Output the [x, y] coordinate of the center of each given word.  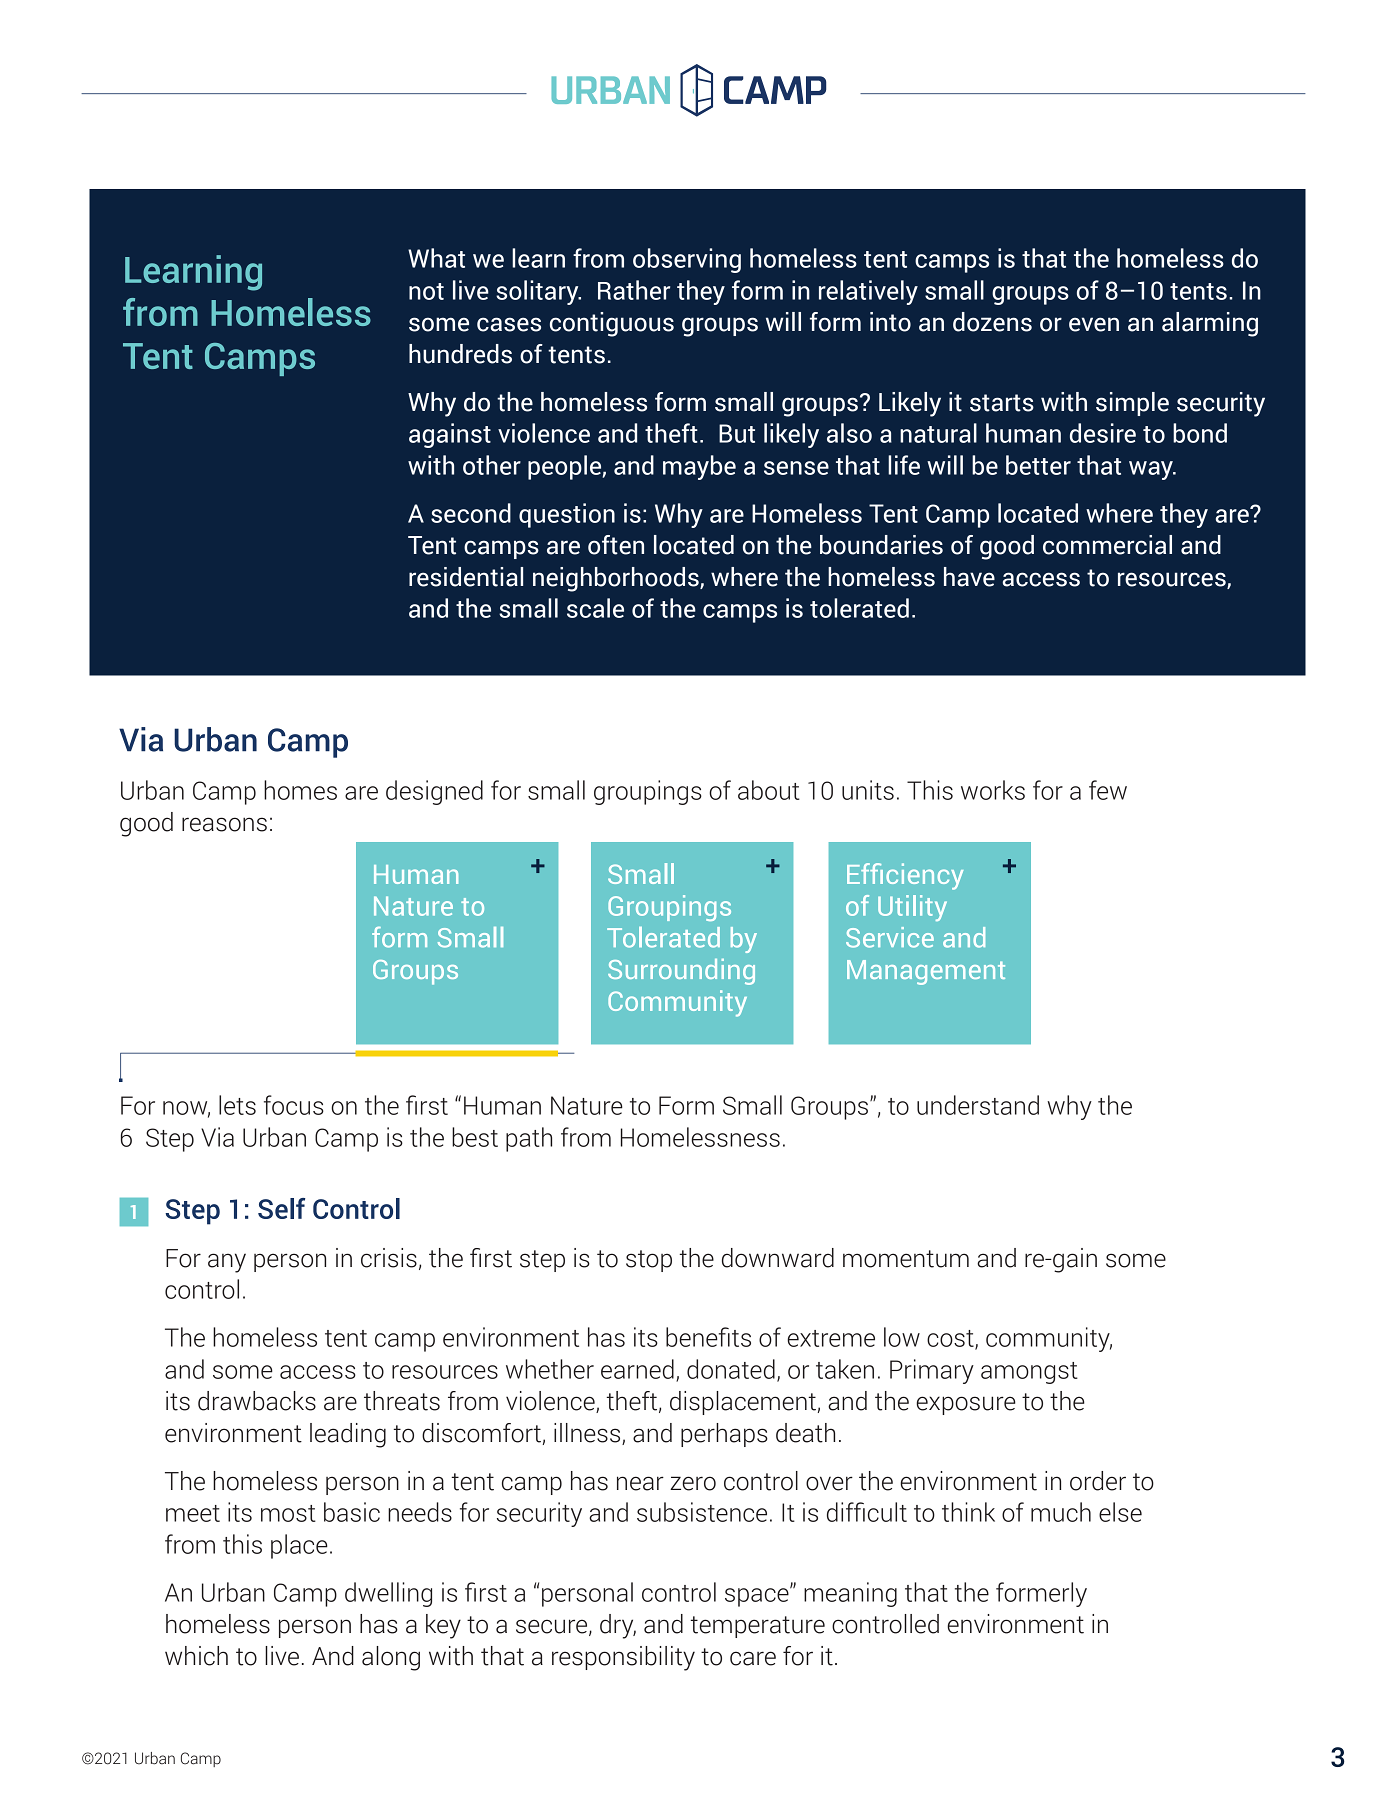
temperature [758, 1627]
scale [595, 608]
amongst [1029, 1373]
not [426, 291]
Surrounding [681, 972]
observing [687, 260]
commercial [1107, 545]
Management [926, 972]
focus [294, 1105]
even [1094, 324]
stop [649, 1261]
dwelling [388, 1594]
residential [466, 577]
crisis [389, 1258]
